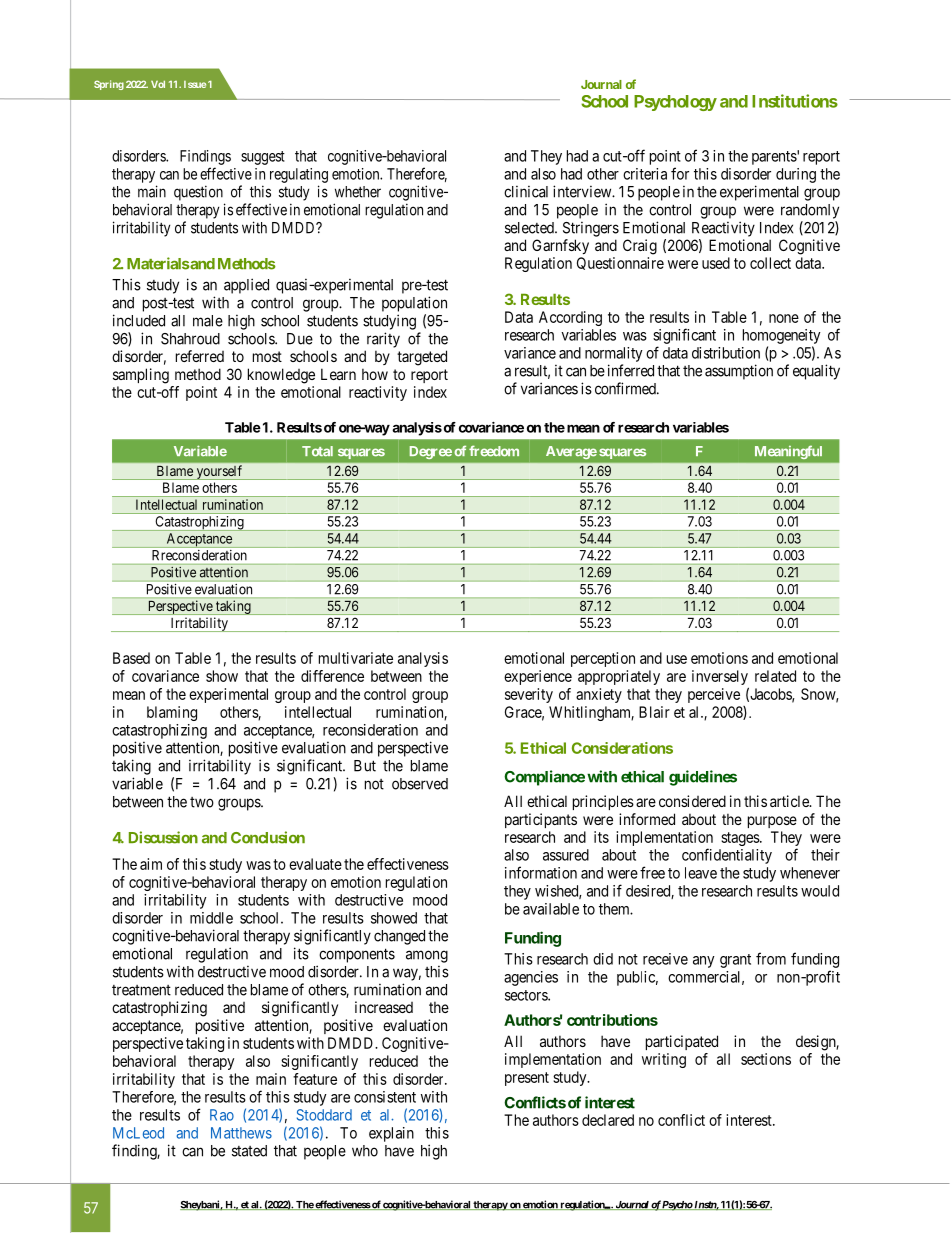  I want to click on clinical, so click(526, 192).
